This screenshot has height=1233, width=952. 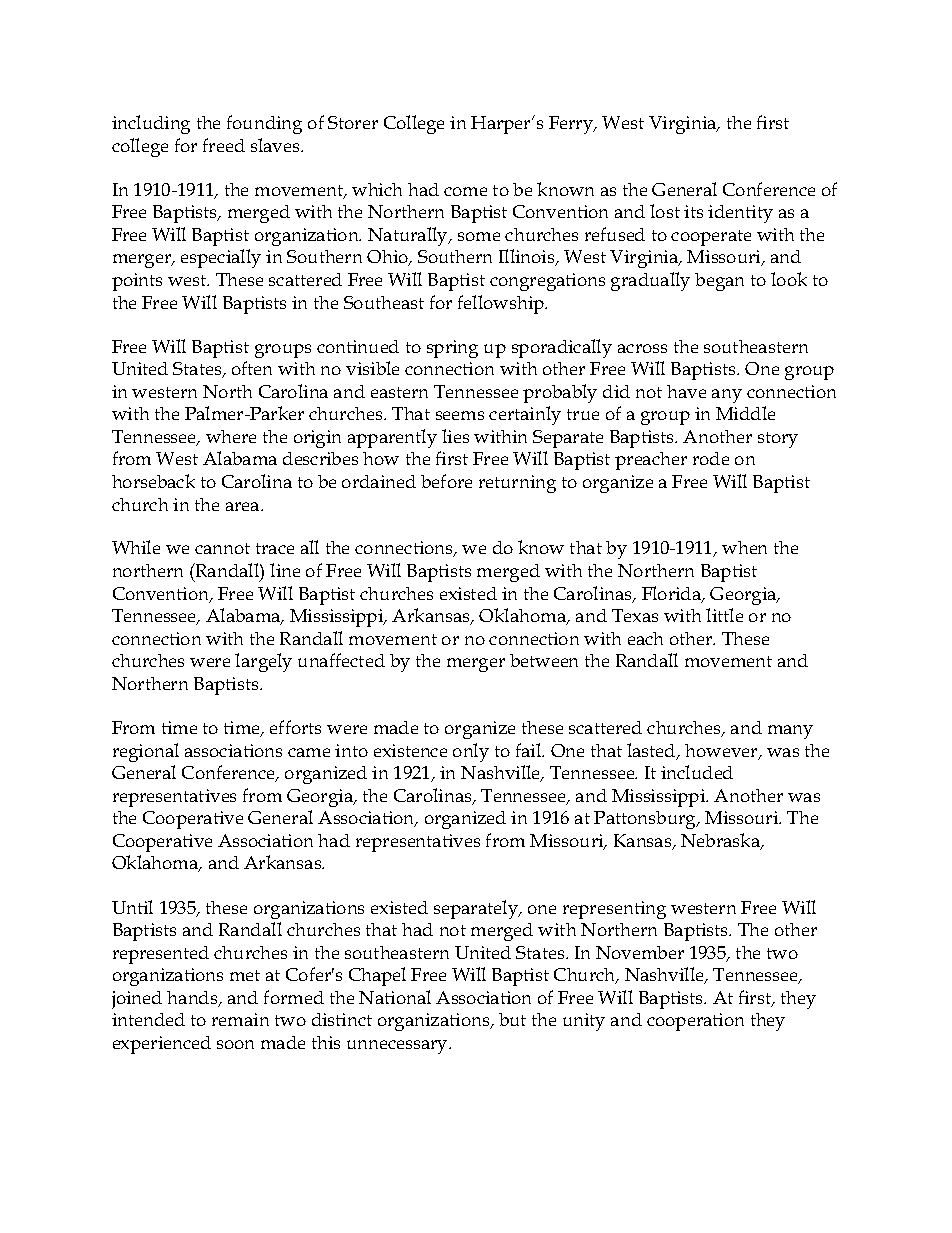 I want to click on regional, so click(x=146, y=752).
